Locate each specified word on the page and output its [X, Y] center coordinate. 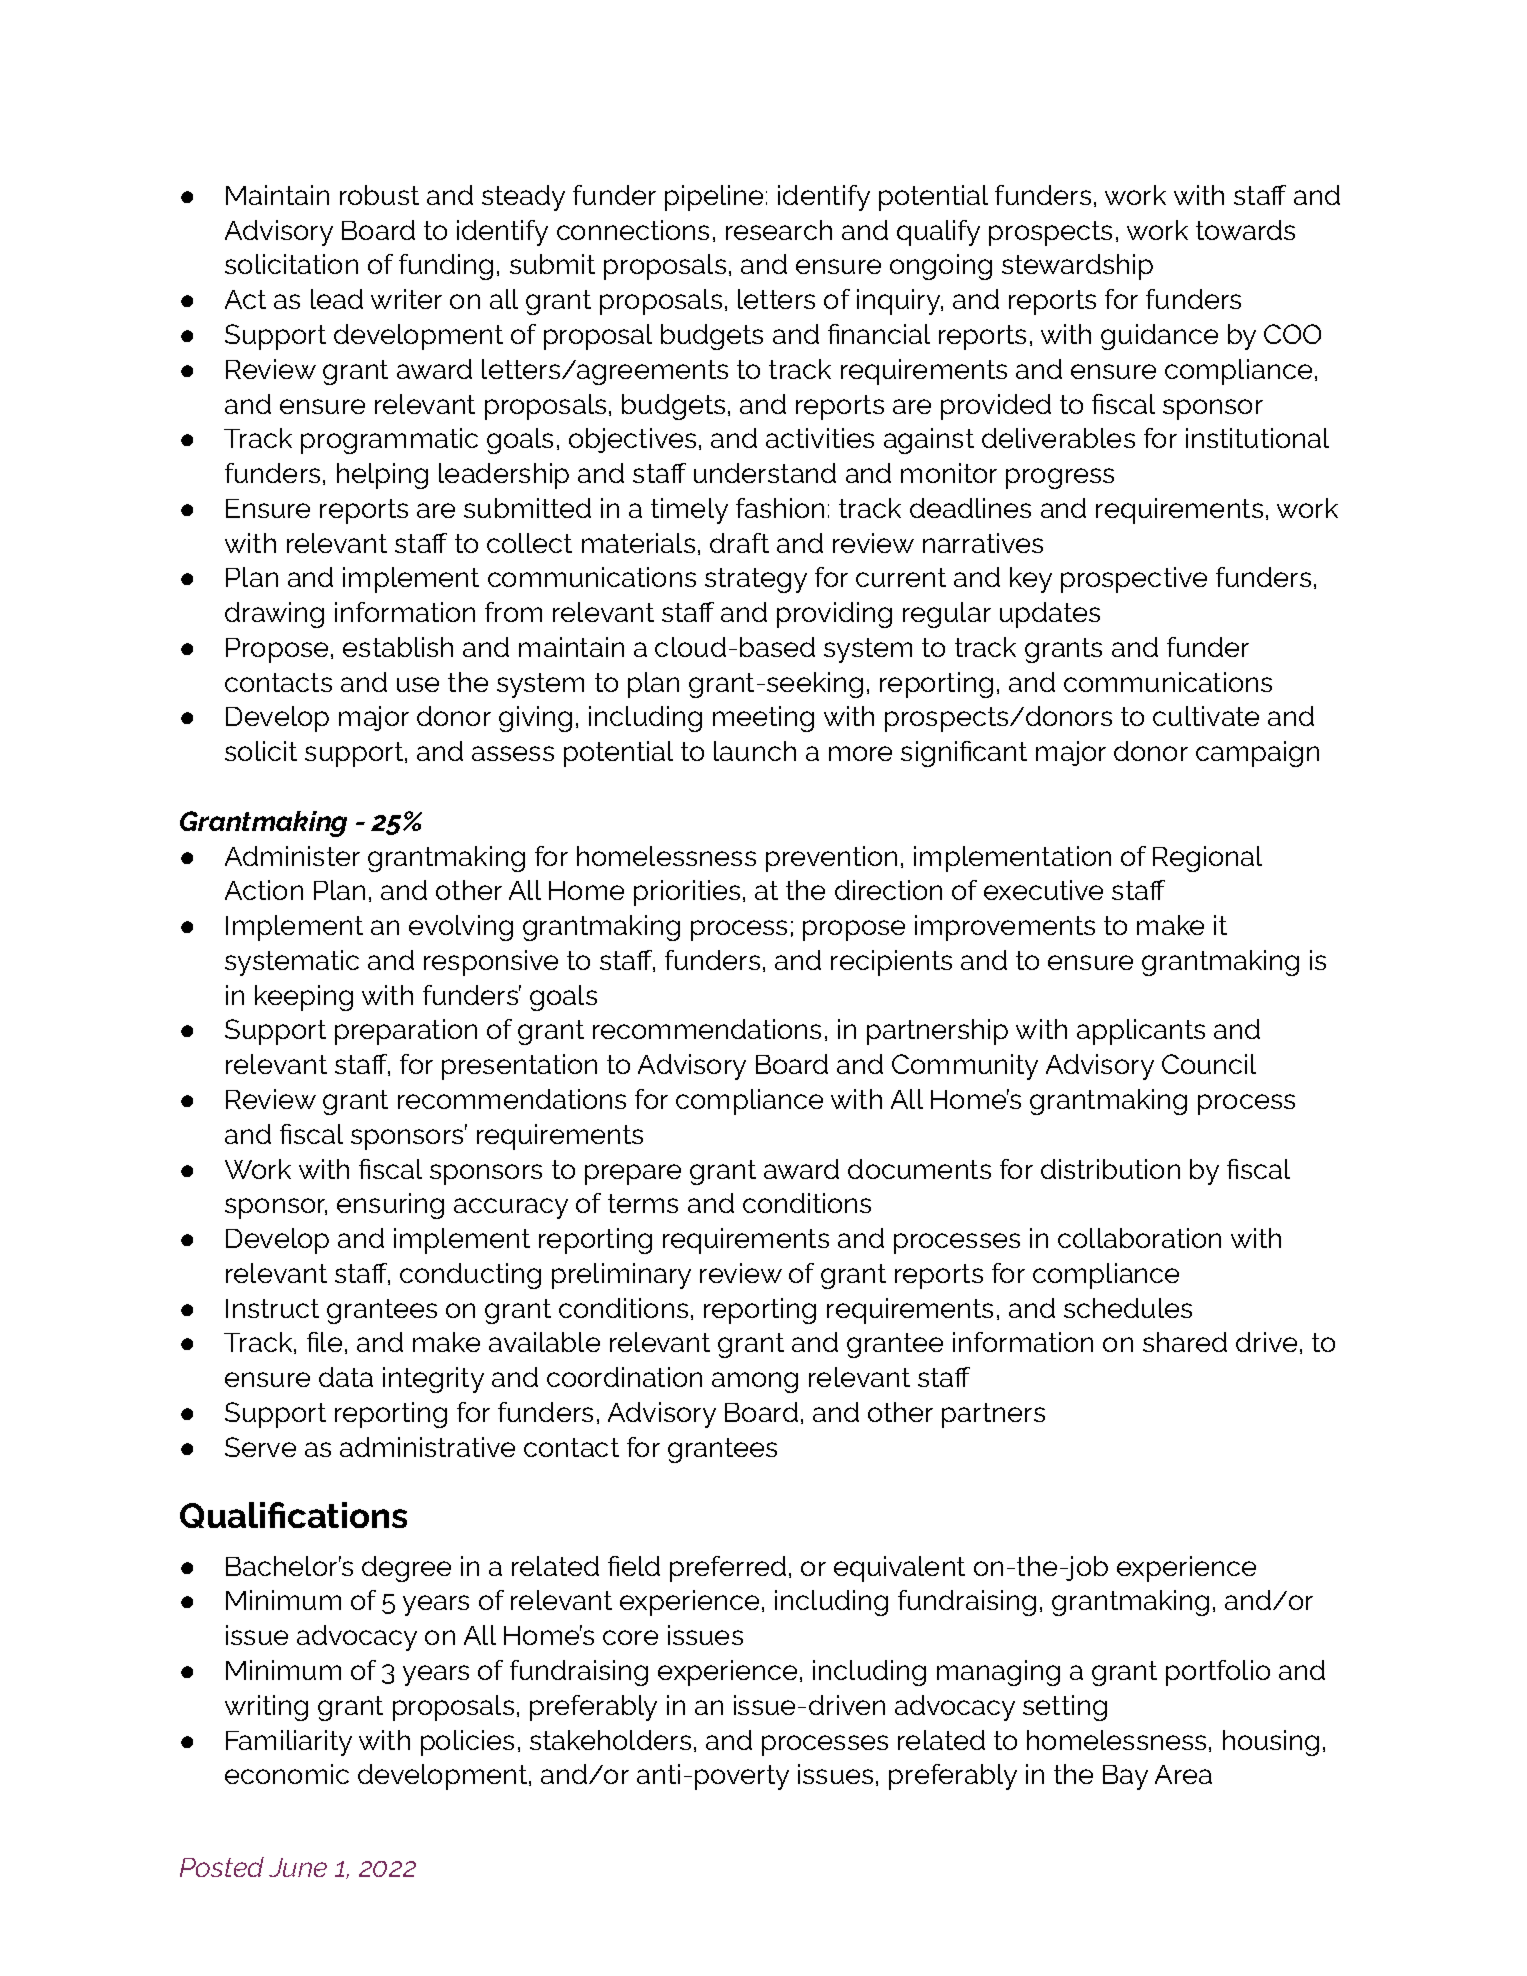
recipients [891, 963]
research [779, 230]
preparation [406, 1032]
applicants [1141, 1032]
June [298, 1867]
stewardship [1077, 267]
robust [379, 195]
